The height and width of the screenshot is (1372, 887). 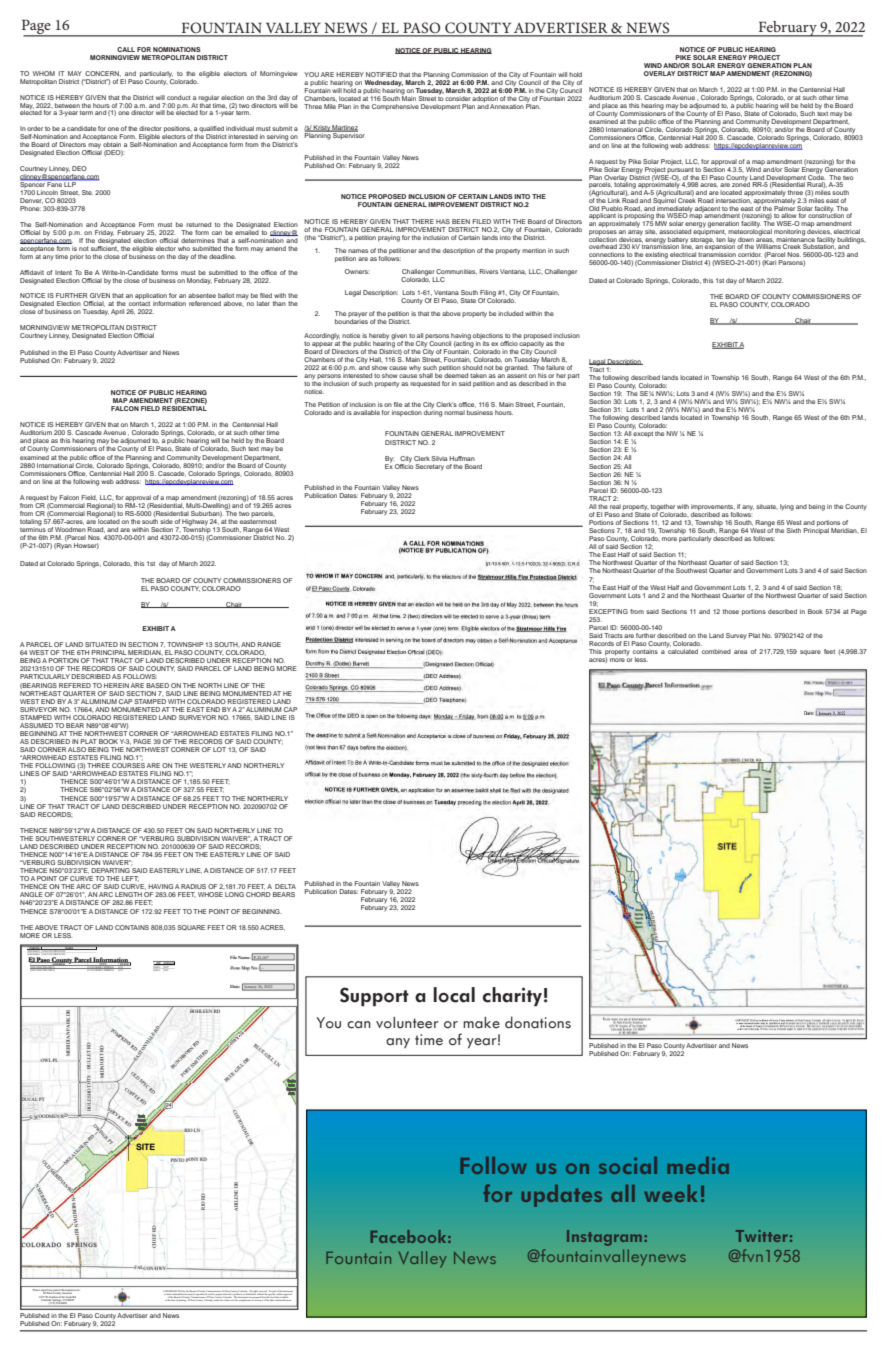 What do you see at coordinates (157, 685) in the screenshot?
I see `BASED` at bounding box center [157, 685].
